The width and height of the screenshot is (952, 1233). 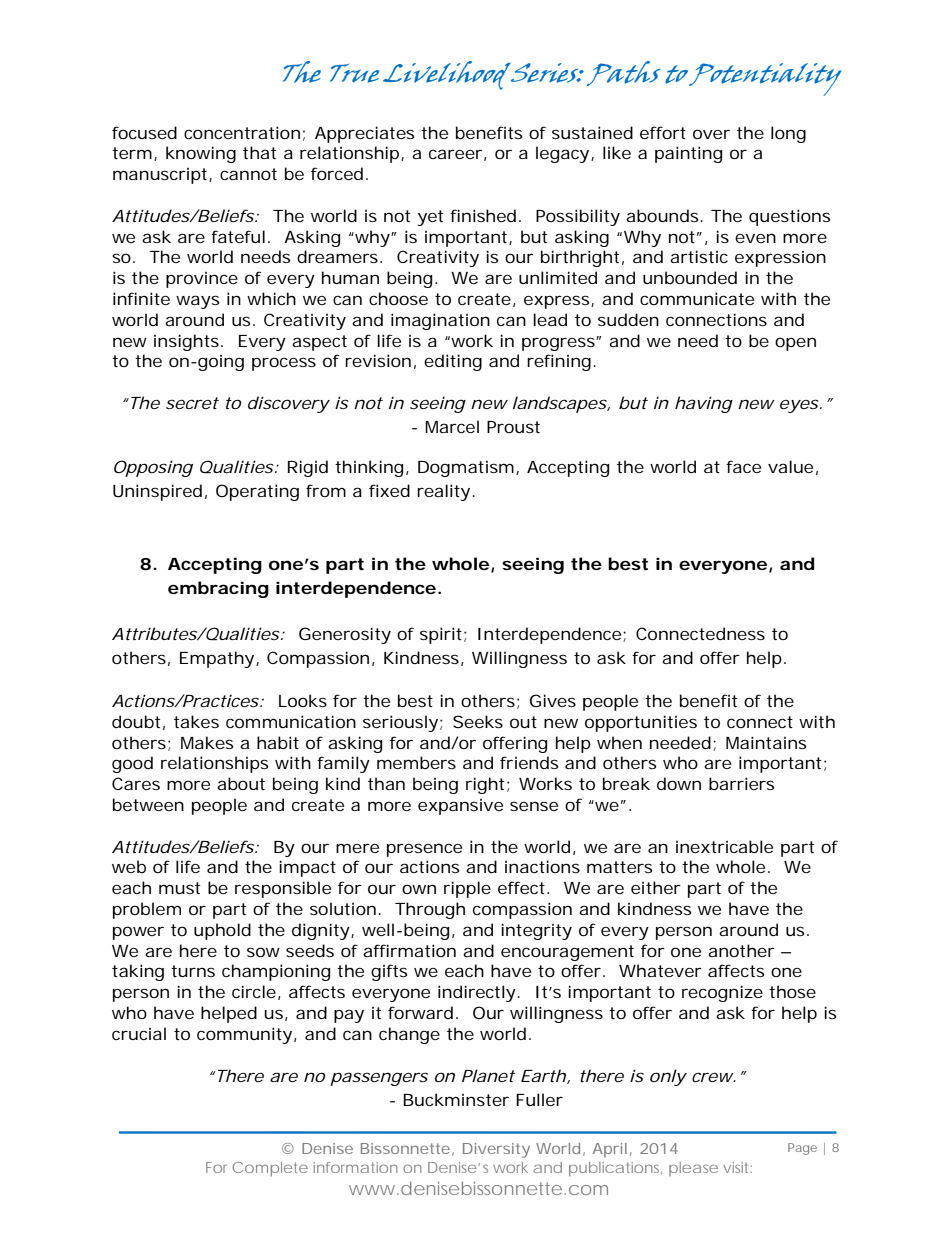 I want to click on spirit, so click(x=442, y=635).
